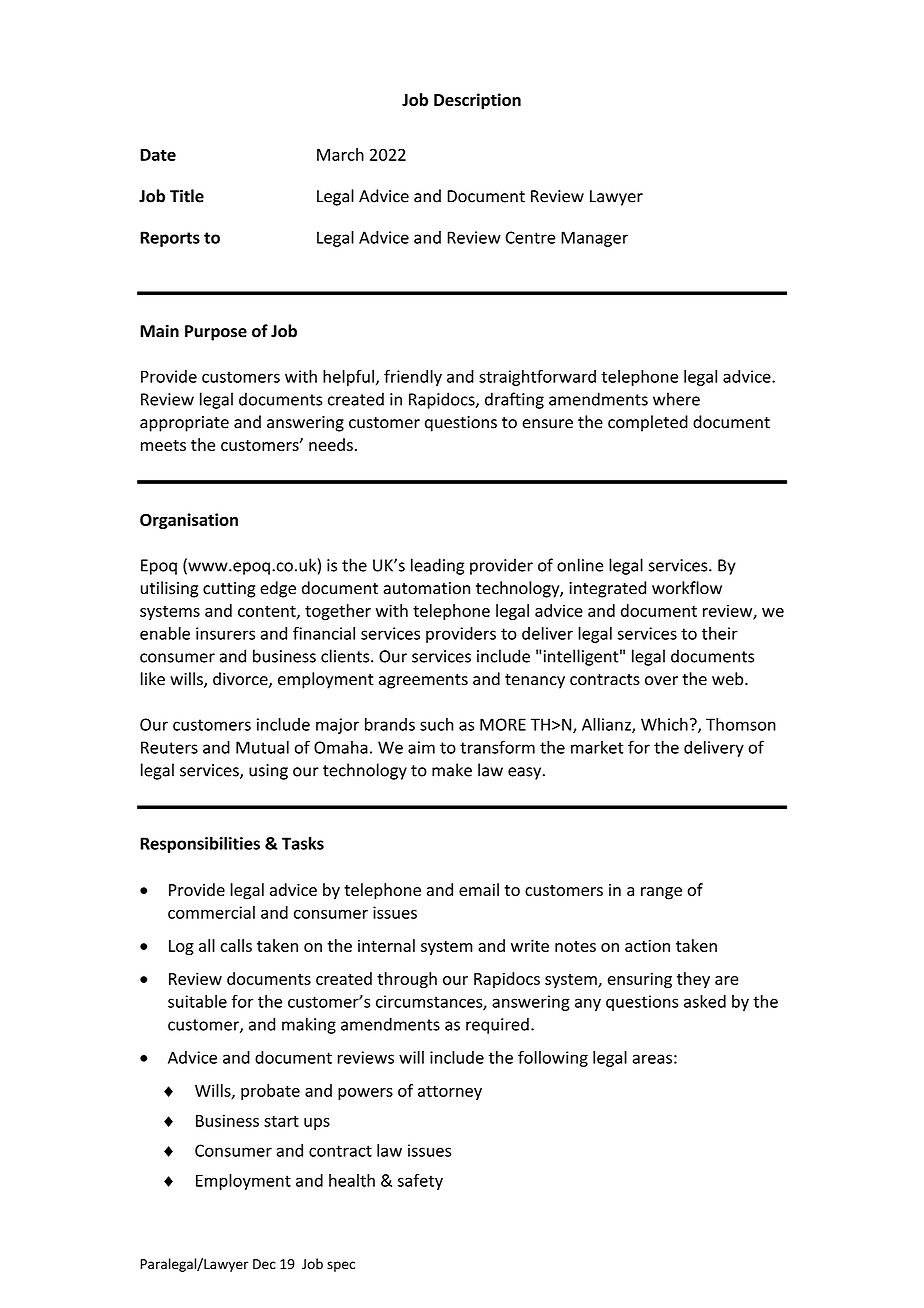 This image has width=924, height=1308. Describe the element at coordinates (158, 155) in the image. I see `Date` at that location.
